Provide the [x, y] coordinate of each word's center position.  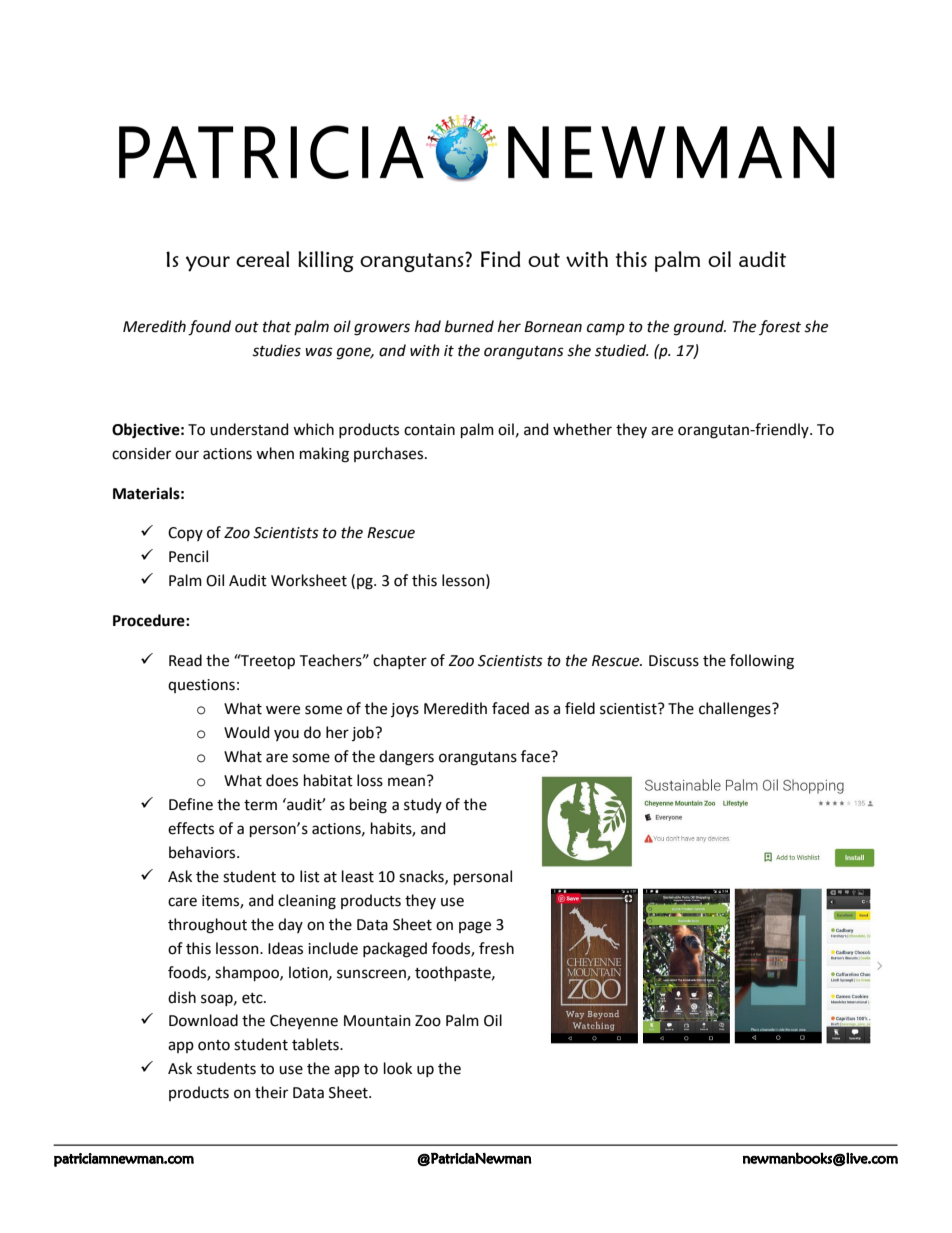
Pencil [188, 556]
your [208, 264]
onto [214, 1045]
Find [501, 259]
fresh [496, 948]
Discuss [674, 661]
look [398, 1068]
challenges [736, 710]
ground [700, 328]
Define [191, 804]
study [423, 805]
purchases [390, 454]
